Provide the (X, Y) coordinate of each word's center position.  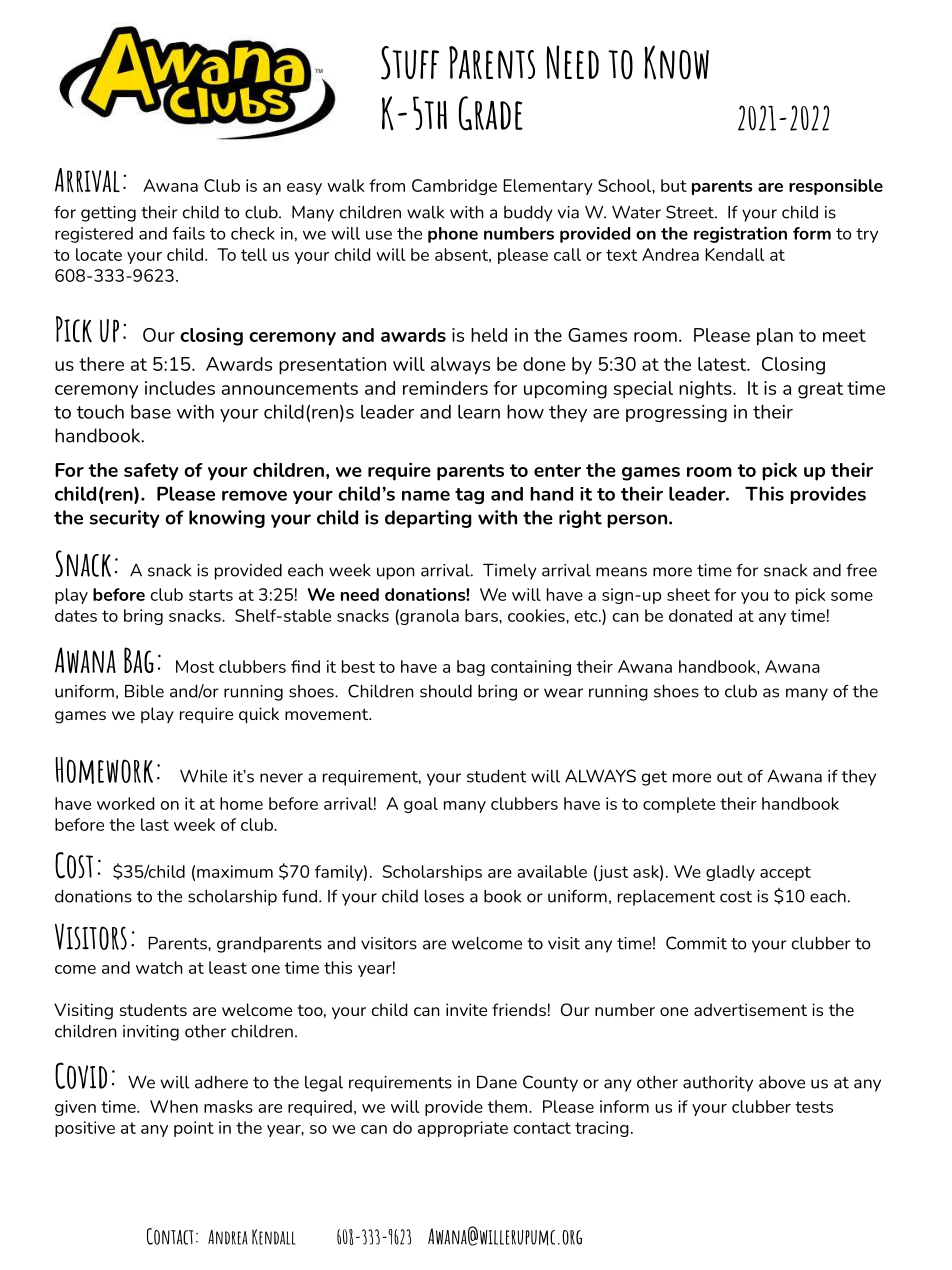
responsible (836, 187)
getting (108, 214)
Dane (497, 1082)
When (174, 1106)
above (782, 1082)
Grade (491, 113)
